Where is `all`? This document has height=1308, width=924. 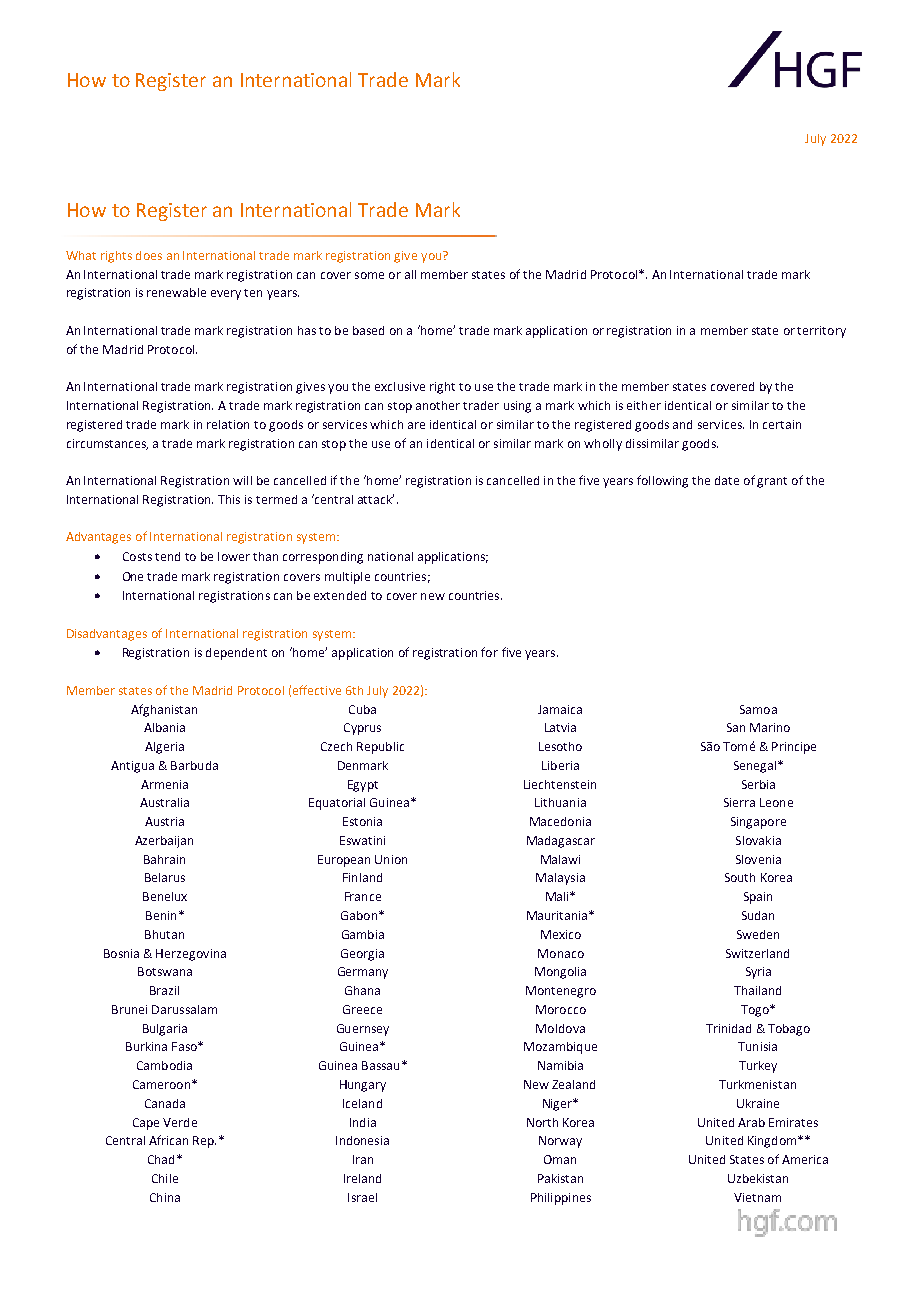
all is located at coordinates (410, 274).
